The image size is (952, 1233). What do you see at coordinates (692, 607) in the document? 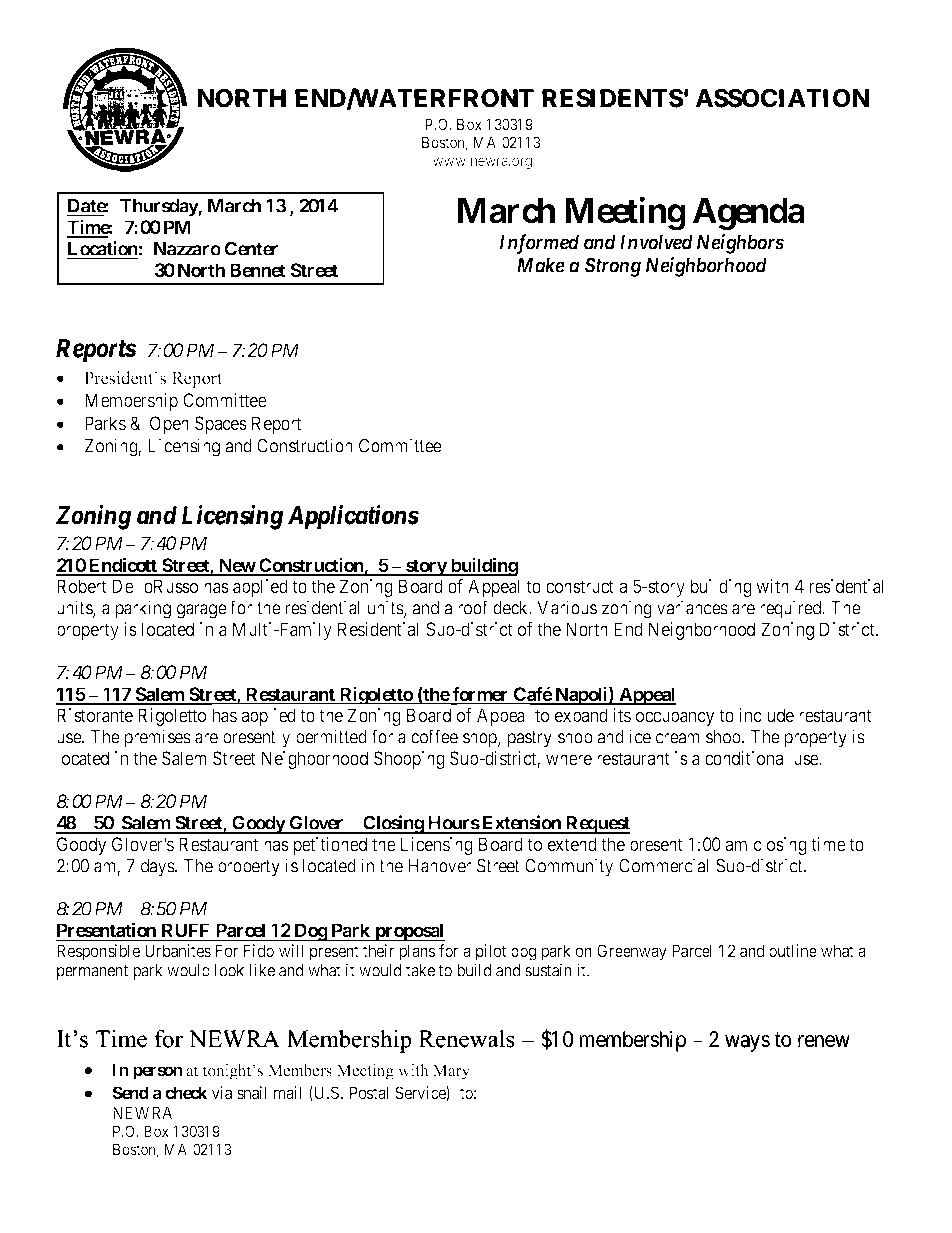
I see `variances` at bounding box center [692, 607].
